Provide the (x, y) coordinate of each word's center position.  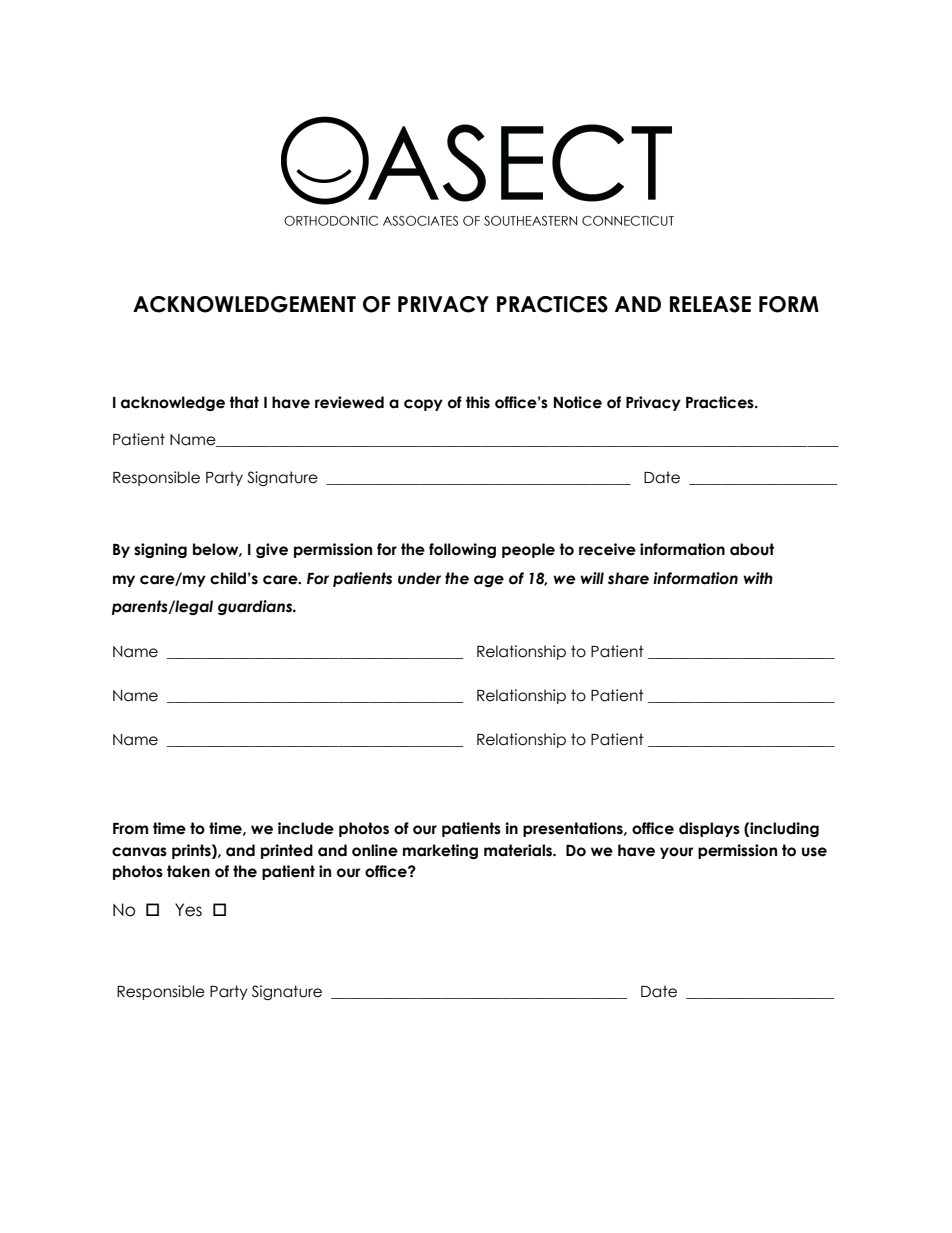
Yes (188, 910)
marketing (440, 851)
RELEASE (710, 304)
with (758, 578)
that (244, 402)
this (478, 402)
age (489, 581)
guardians (256, 607)
